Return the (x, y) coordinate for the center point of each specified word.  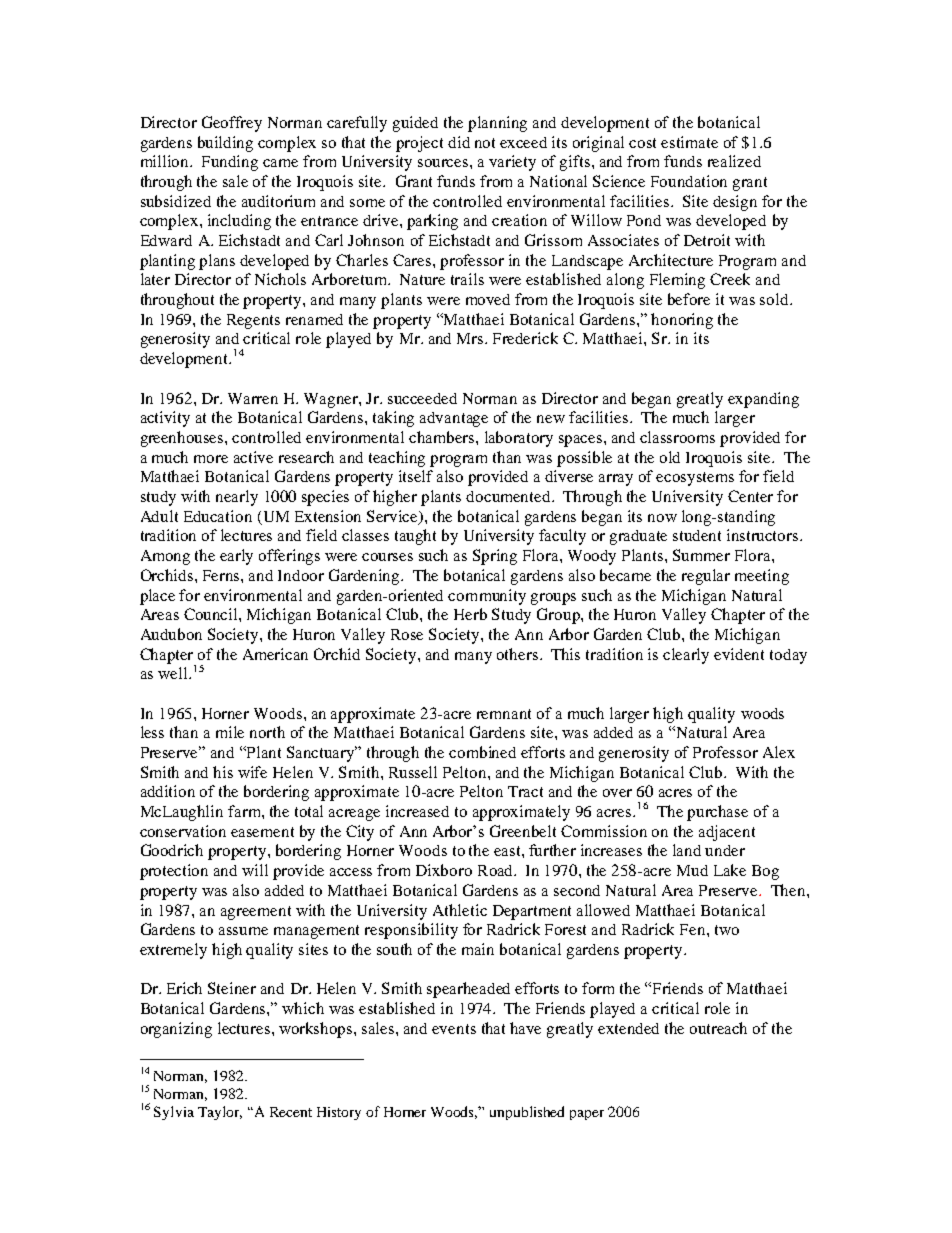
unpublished (527, 1113)
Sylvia (174, 1113)
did (459, 142)
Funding (230, 163)
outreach (718, 1028)
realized (734, 161)
